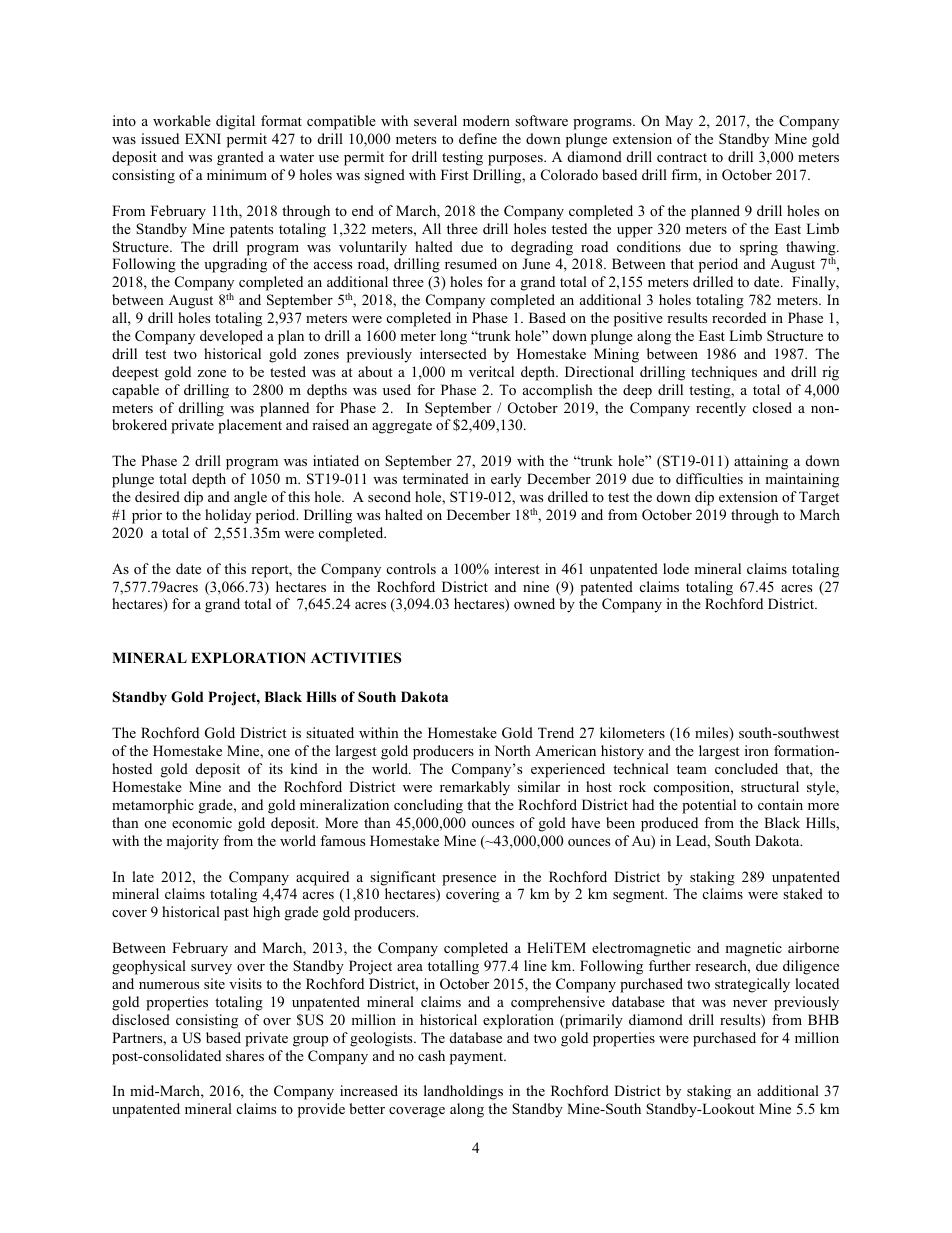 The image size is (952, 1233). Describe the element at coordinates (245, 1055) in the page. I see `shares` at that location.
